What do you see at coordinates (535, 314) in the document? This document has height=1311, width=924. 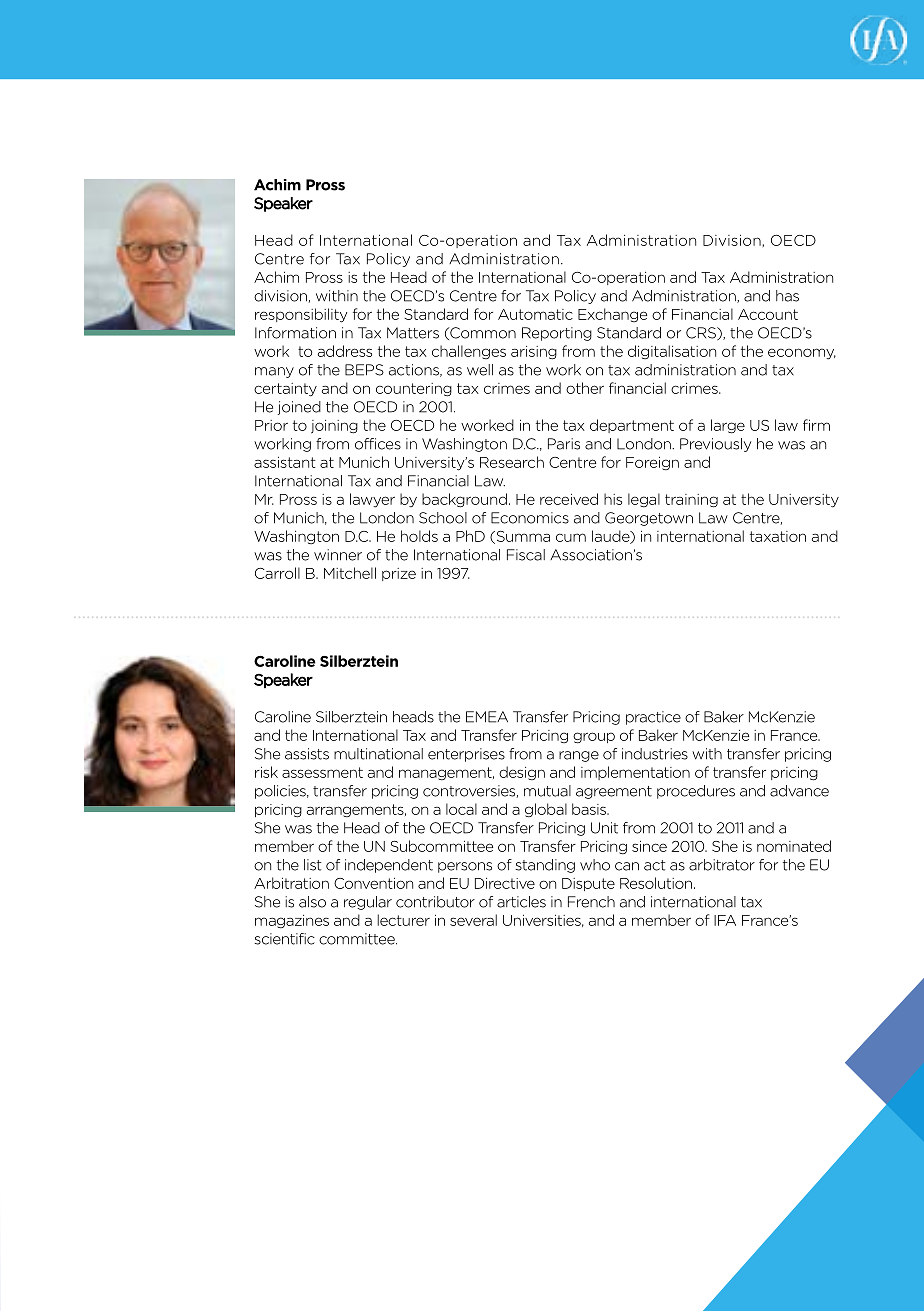 I see `Automatic` at bounding box center [535, 314].
